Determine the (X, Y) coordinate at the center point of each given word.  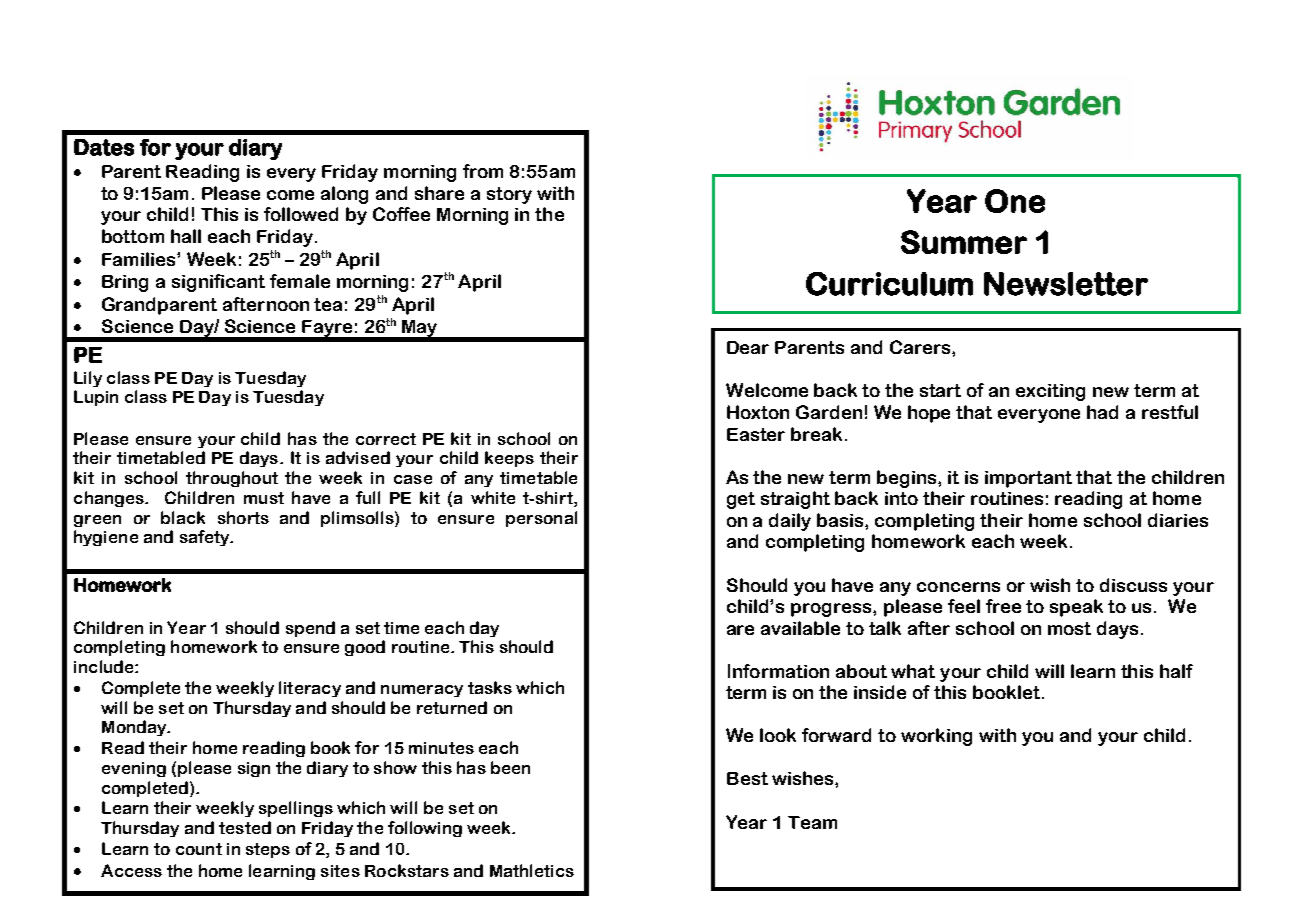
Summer (964, 242)
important (1028, 479)
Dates (104, 147)
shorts (243, 517)
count (199, 849)
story (509, 195)
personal (541, 519)
